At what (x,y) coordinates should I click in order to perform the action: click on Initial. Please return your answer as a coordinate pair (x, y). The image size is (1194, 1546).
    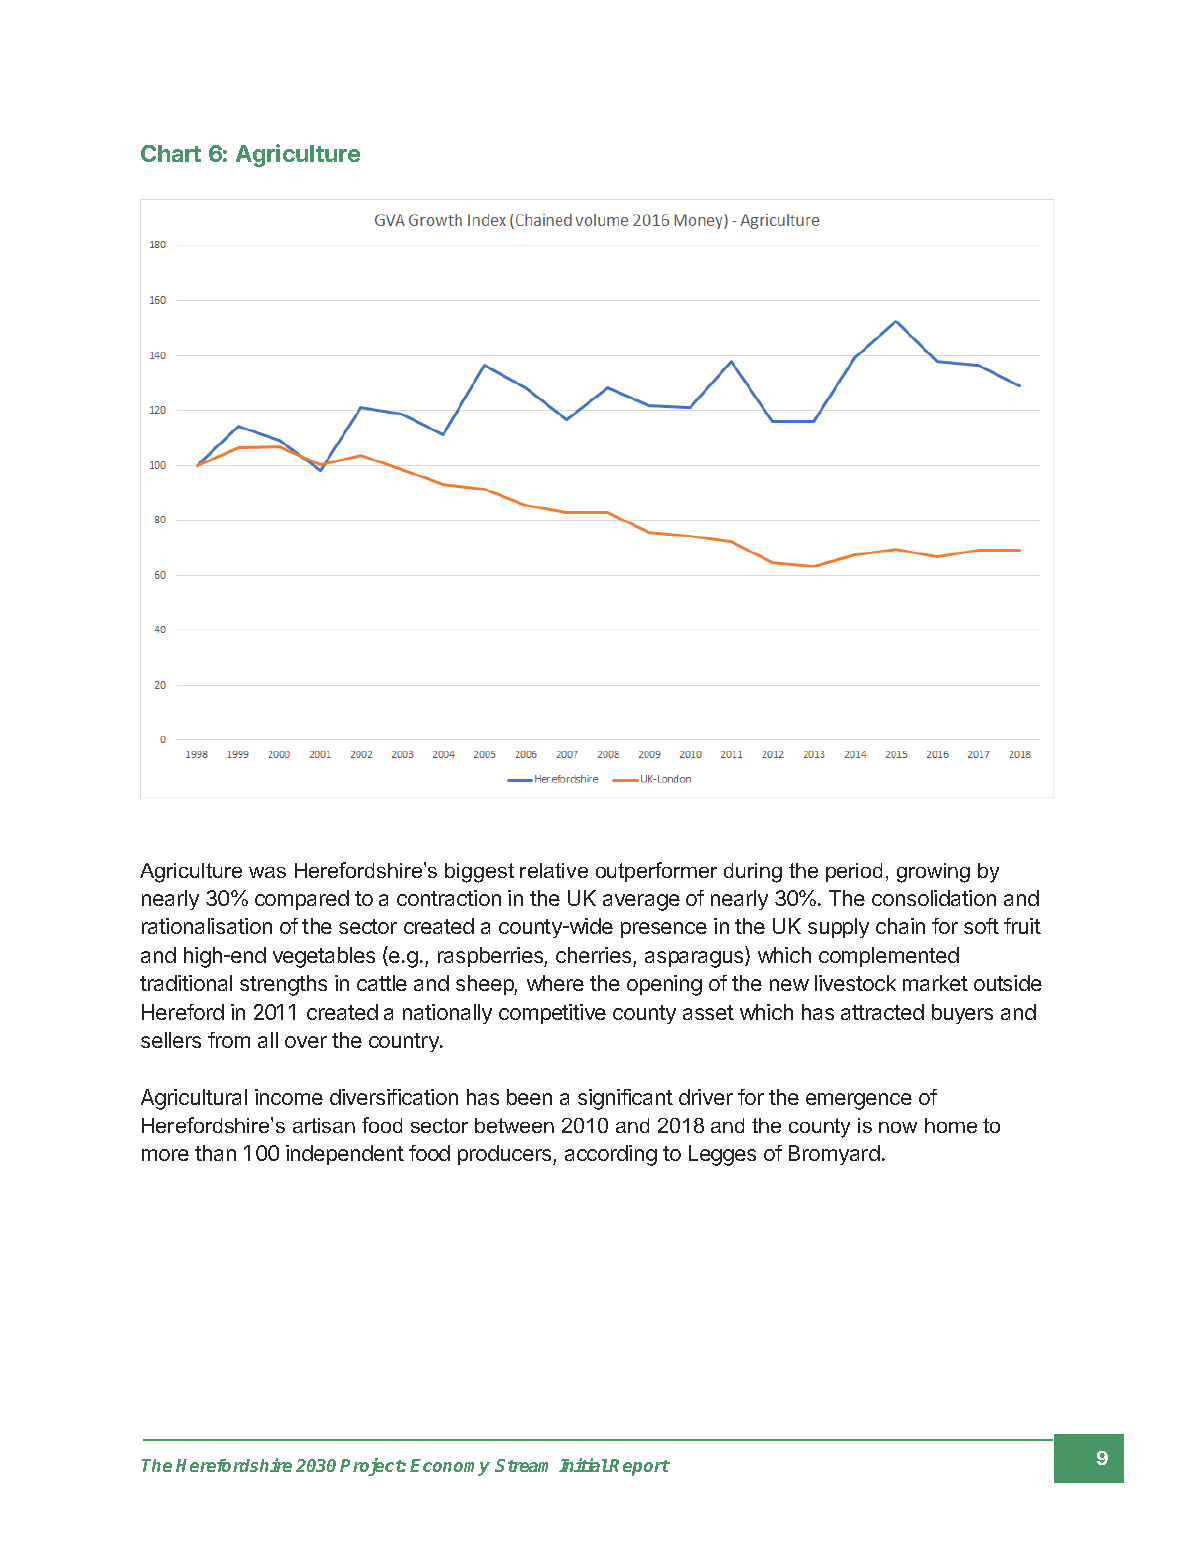
    Looking at the image, I should click on (584, 1465).
